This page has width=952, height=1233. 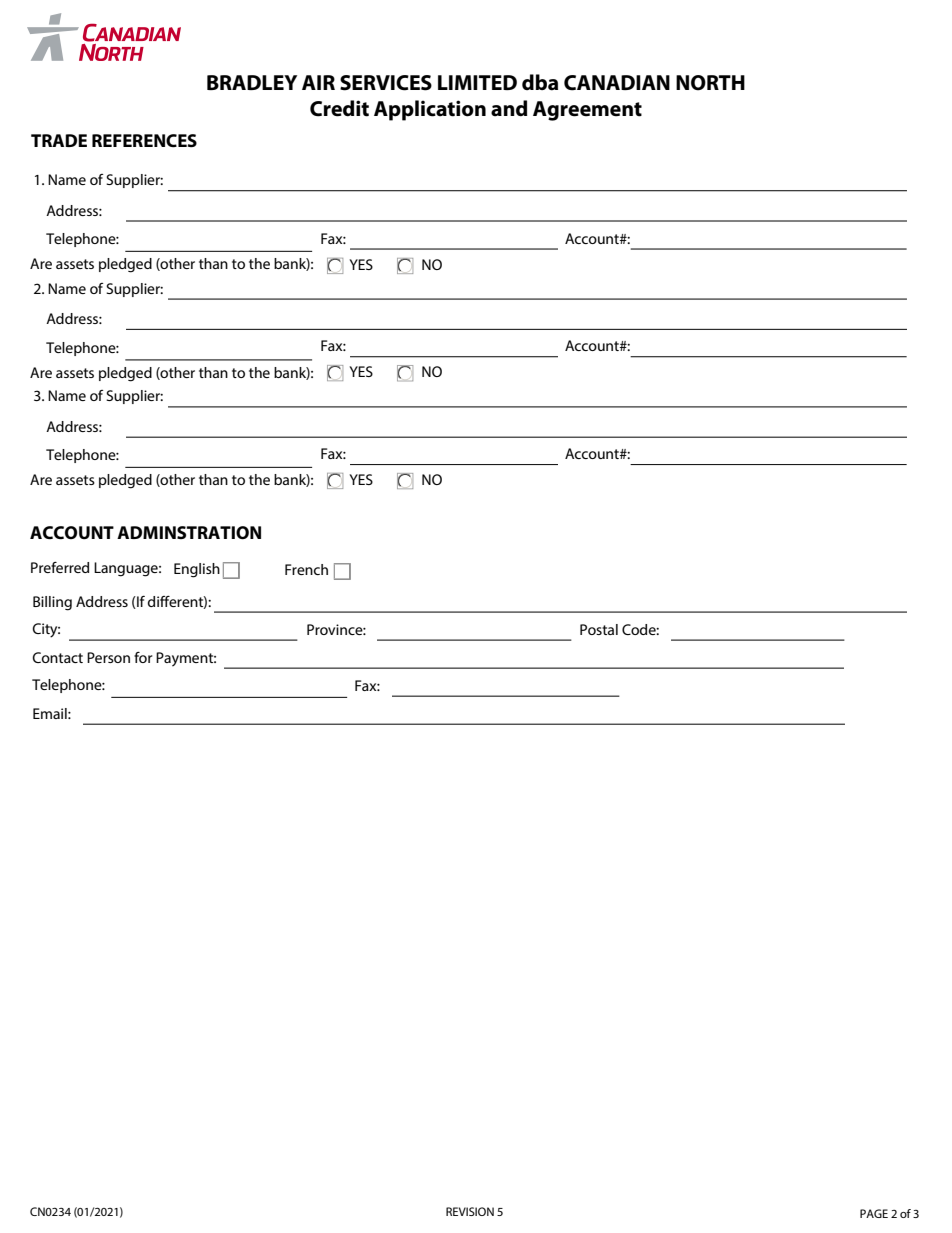 What do you see at coordinates (108, 657) in the page?
I see `Person` at bounding box center [108, 657].
